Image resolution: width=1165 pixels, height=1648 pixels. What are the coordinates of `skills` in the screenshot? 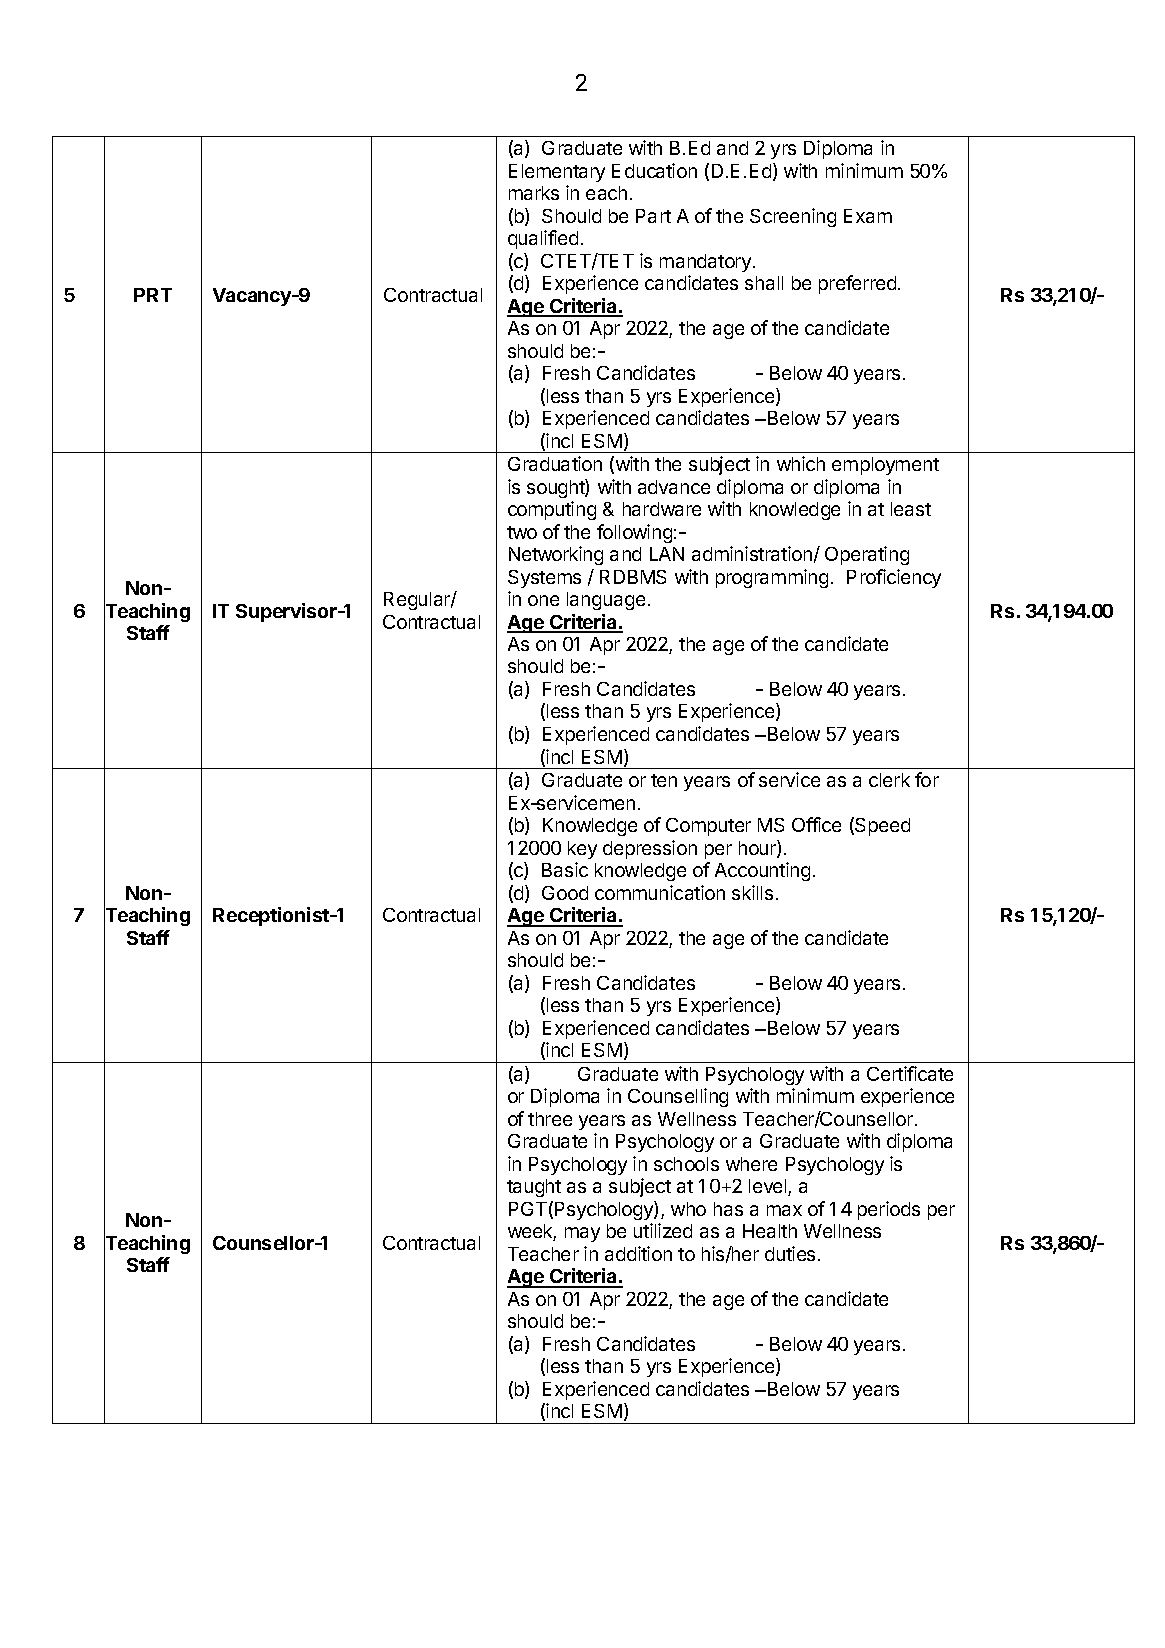 It's located at (752, 892).
